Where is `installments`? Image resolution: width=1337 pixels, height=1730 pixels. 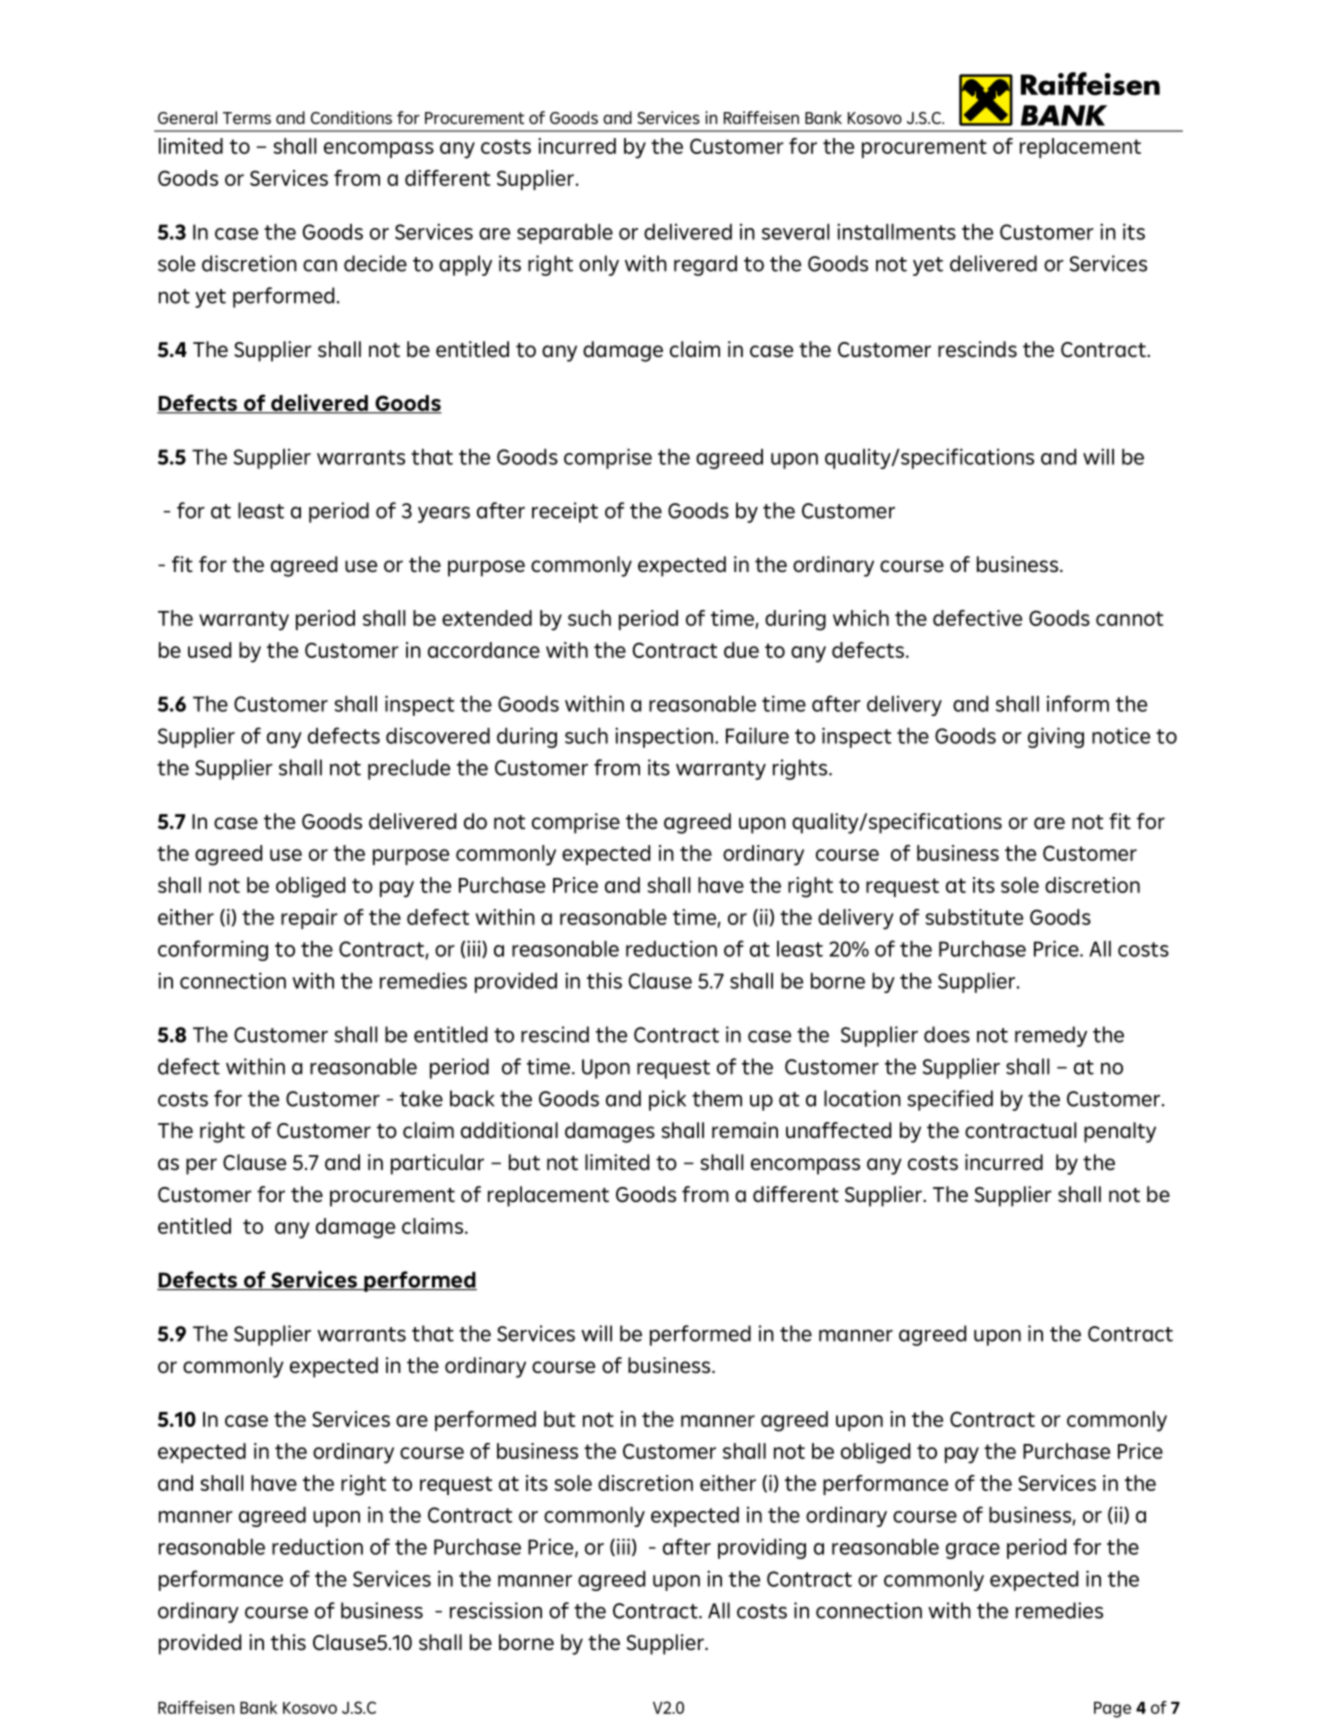 installments is located at coordinates (896, 231).
